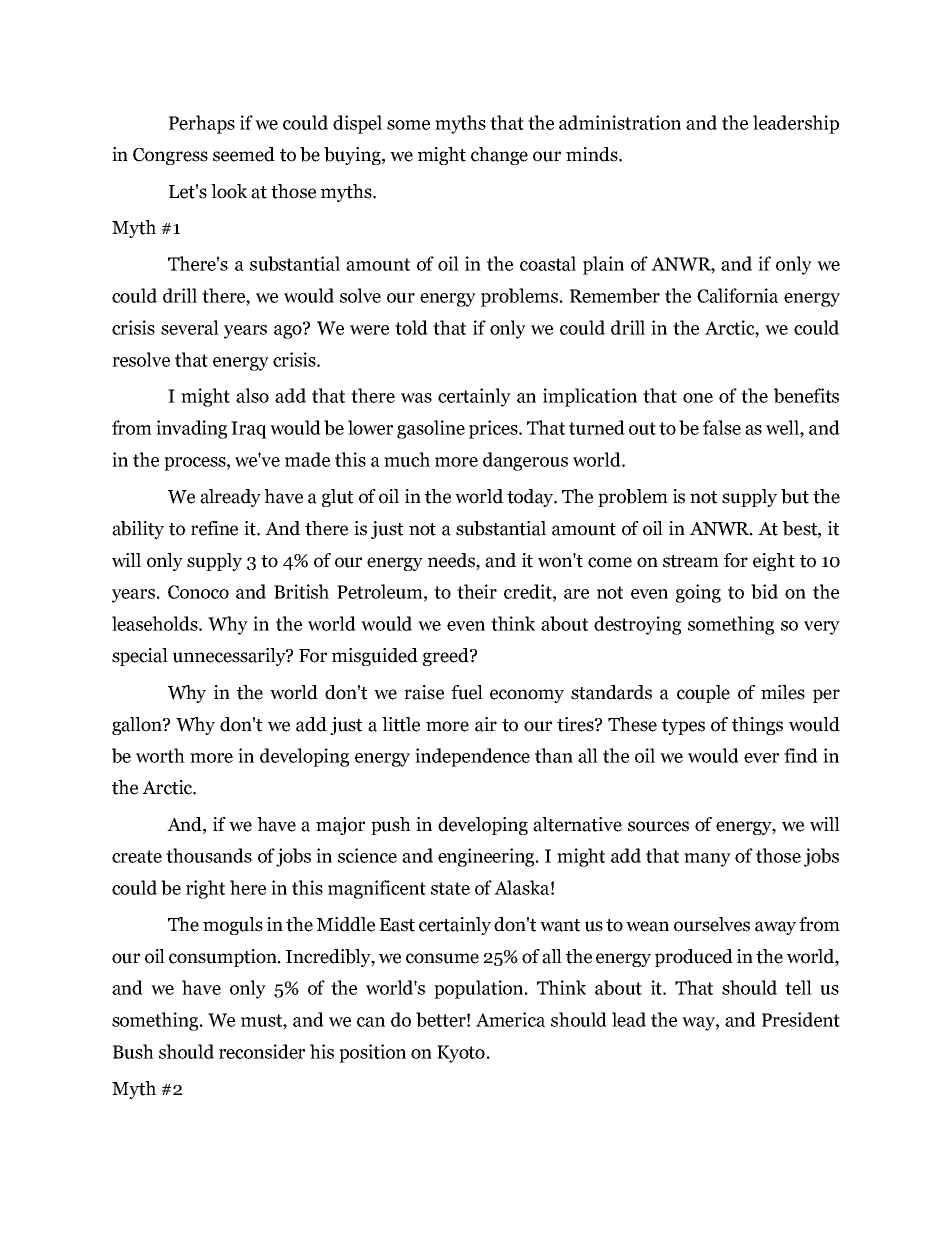 This screenshot has width=952, height=1233. I want to click on administration, so click(620, 122).
